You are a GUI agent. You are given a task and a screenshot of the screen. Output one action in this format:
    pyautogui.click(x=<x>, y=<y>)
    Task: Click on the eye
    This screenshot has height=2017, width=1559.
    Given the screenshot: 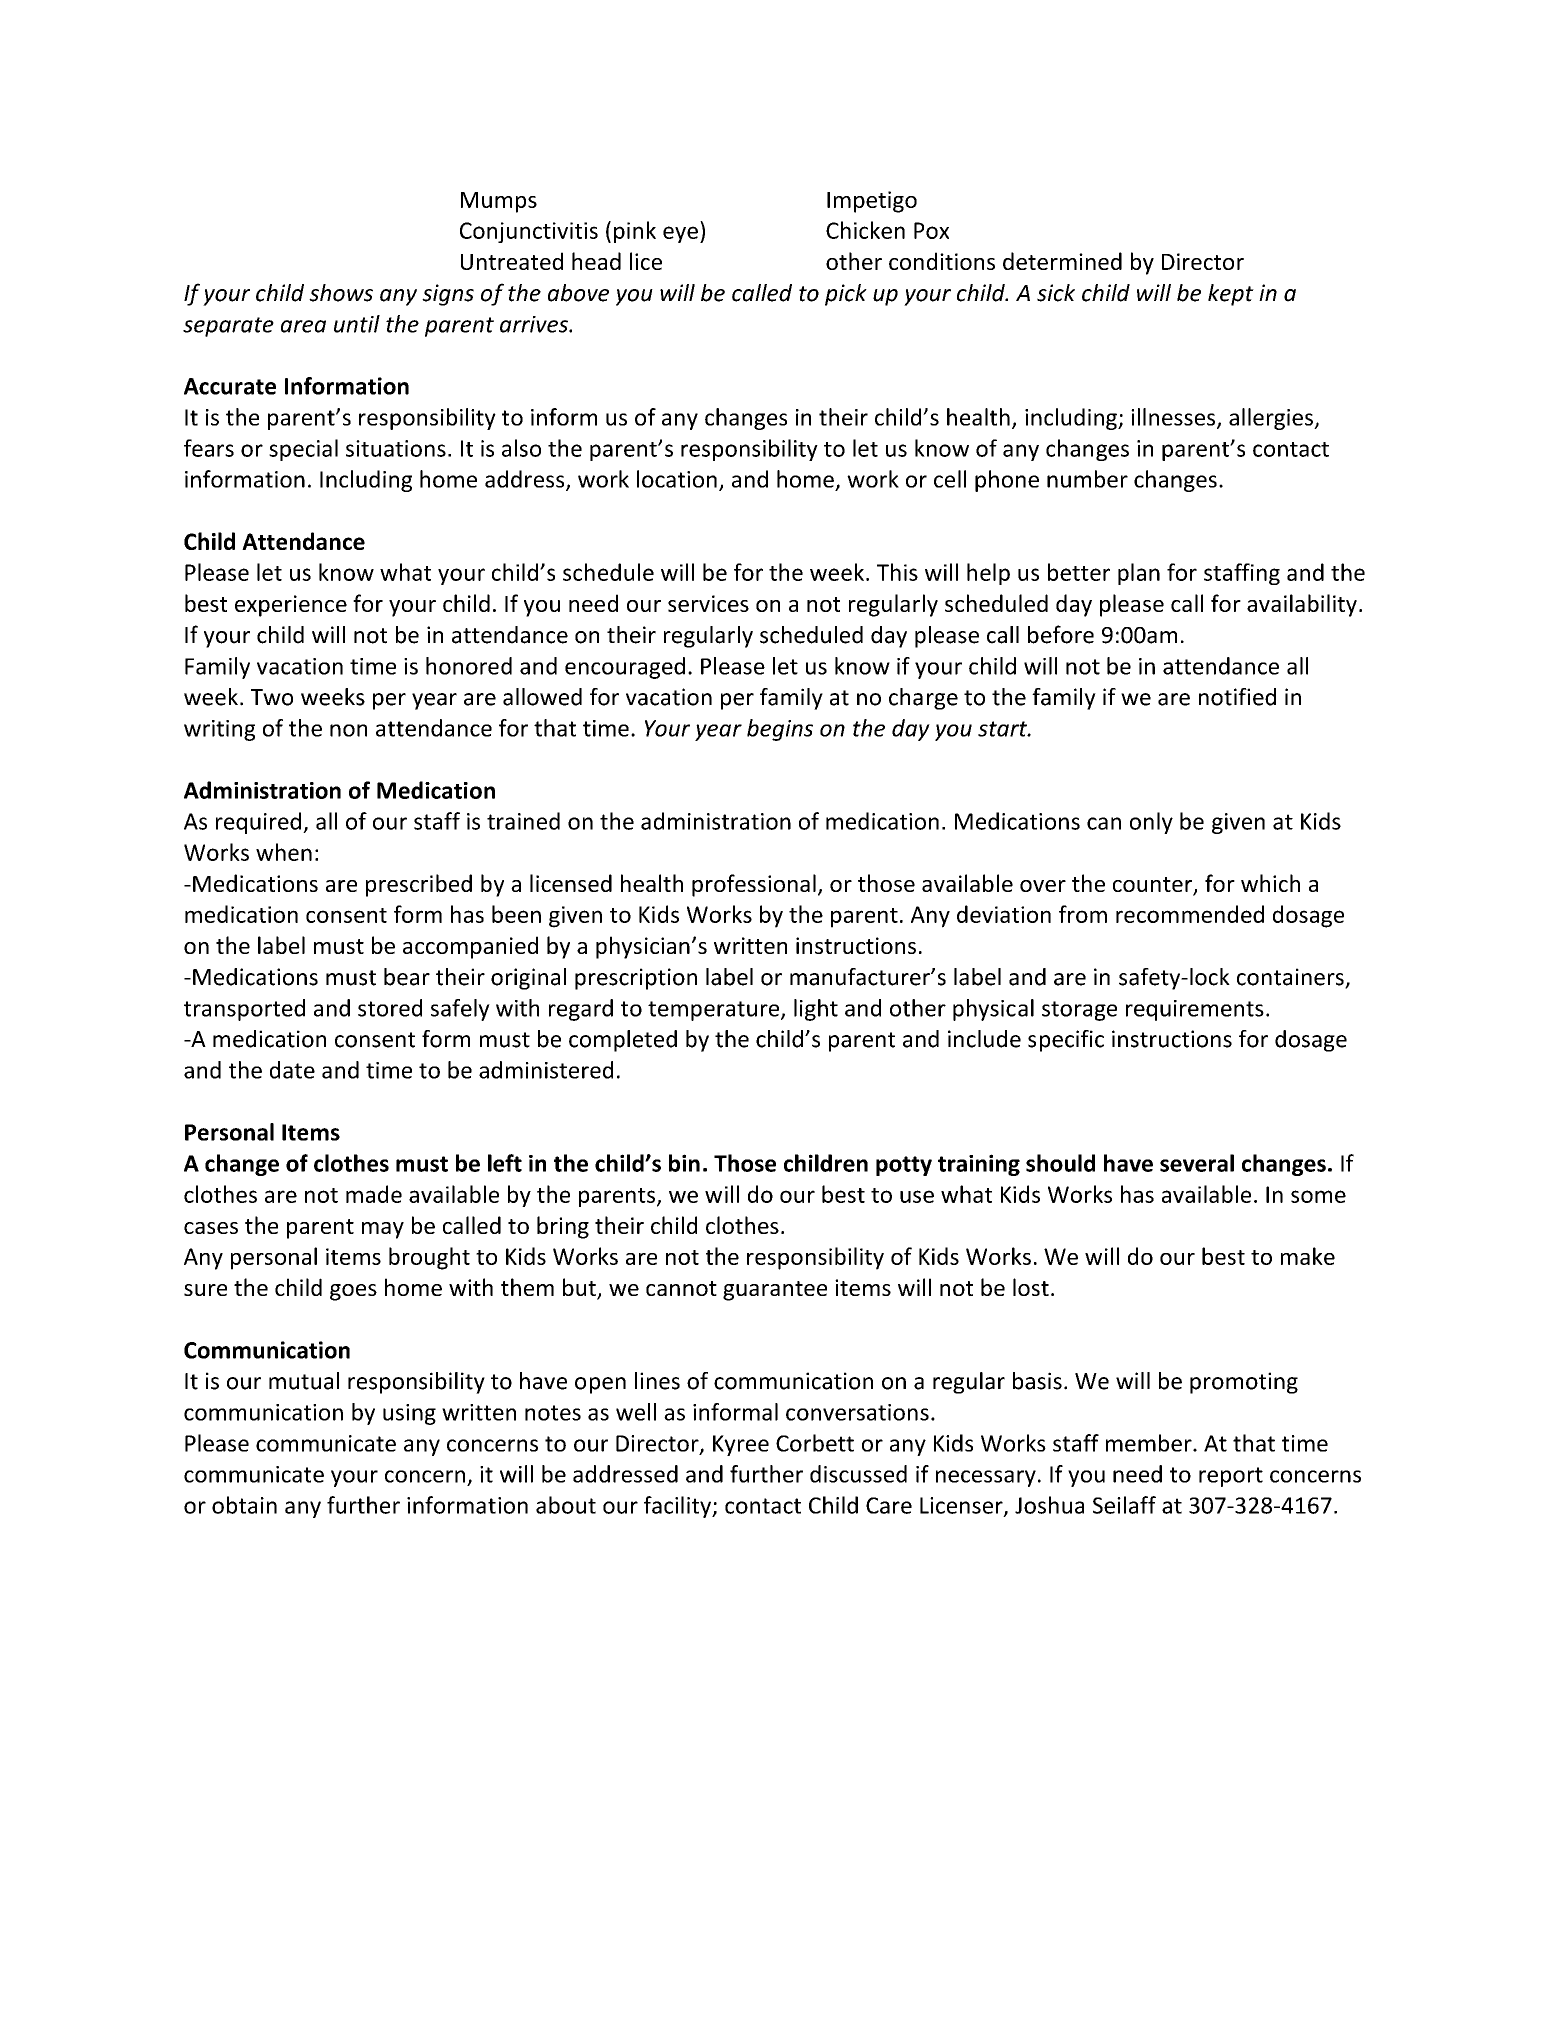 What is the action you would take?
    pyautogui.click(x=680, y=234)
